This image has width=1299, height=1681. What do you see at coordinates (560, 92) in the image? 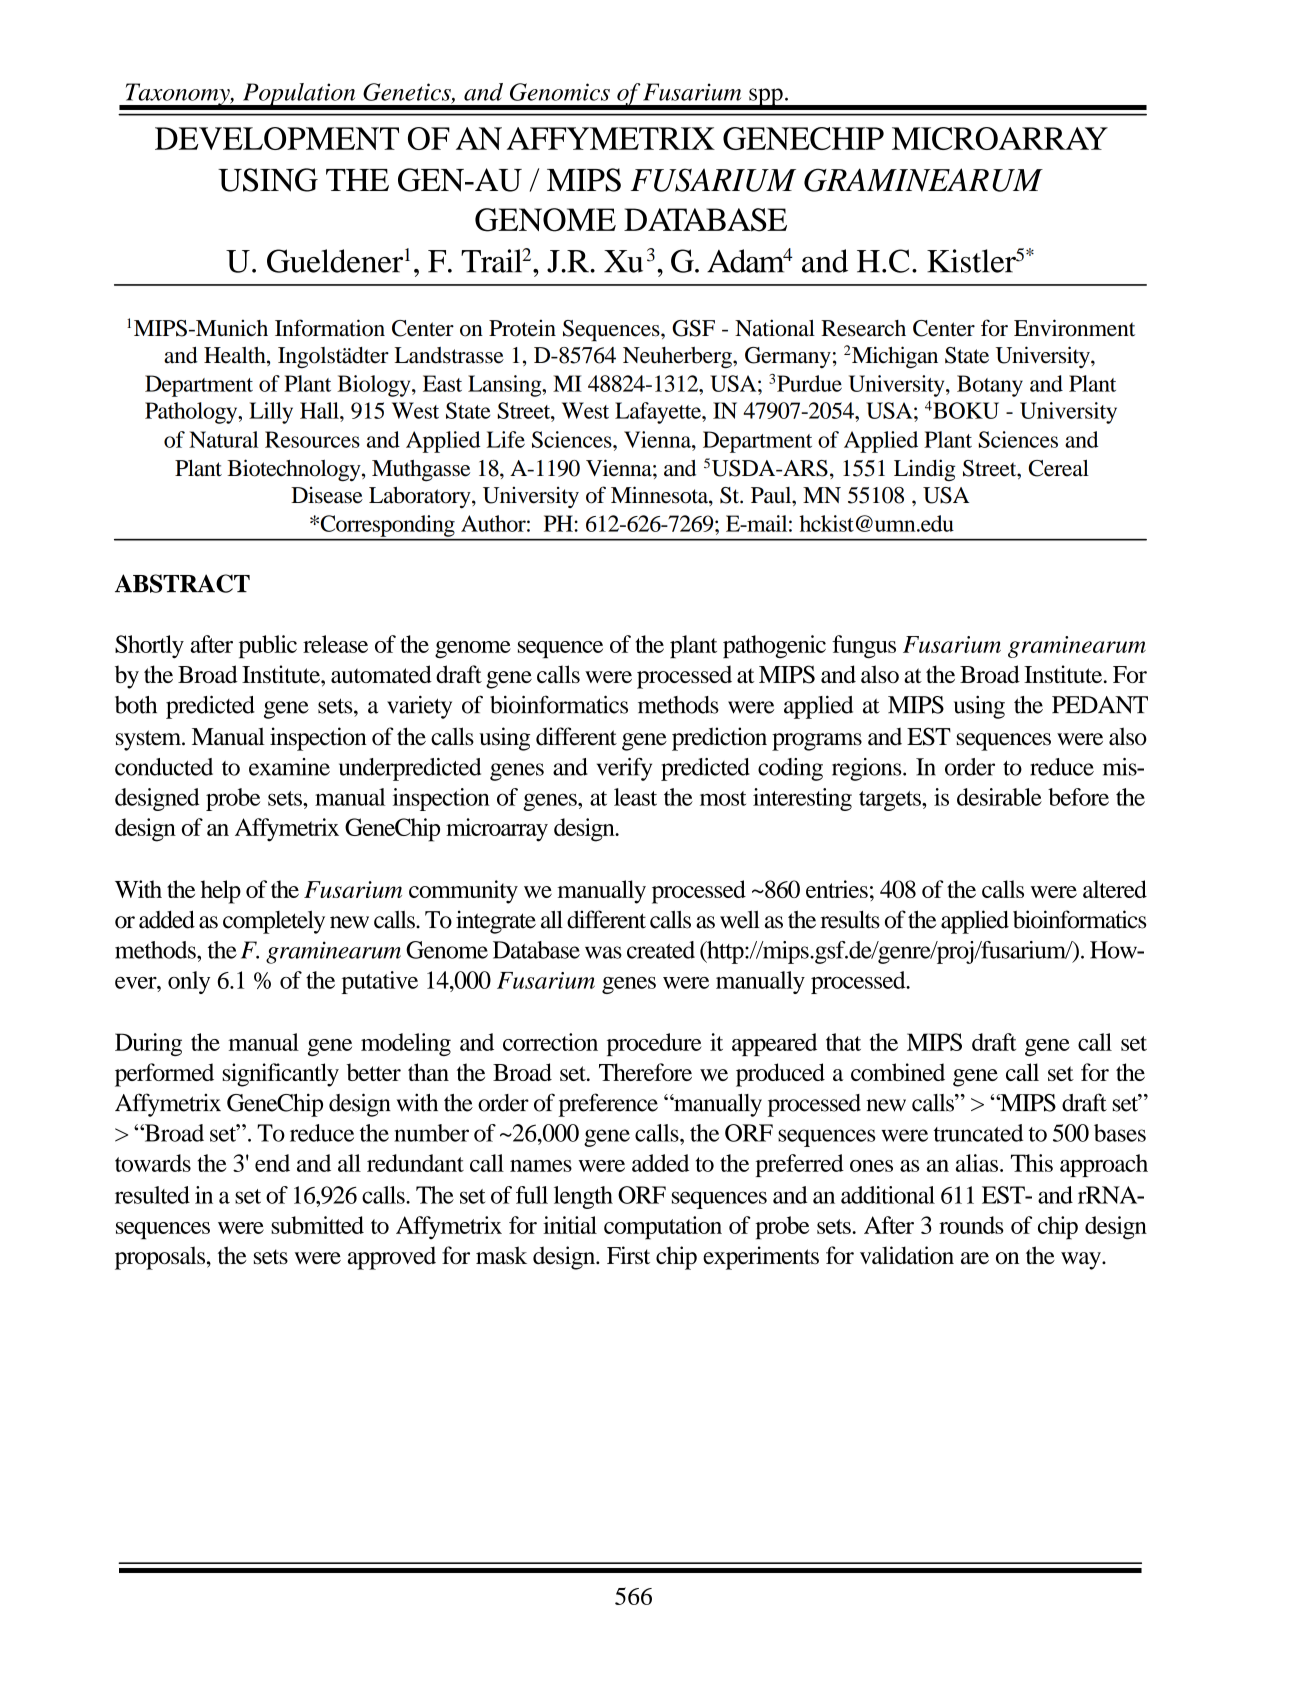
I see `Genomics` at bounding box center [560, 92].
